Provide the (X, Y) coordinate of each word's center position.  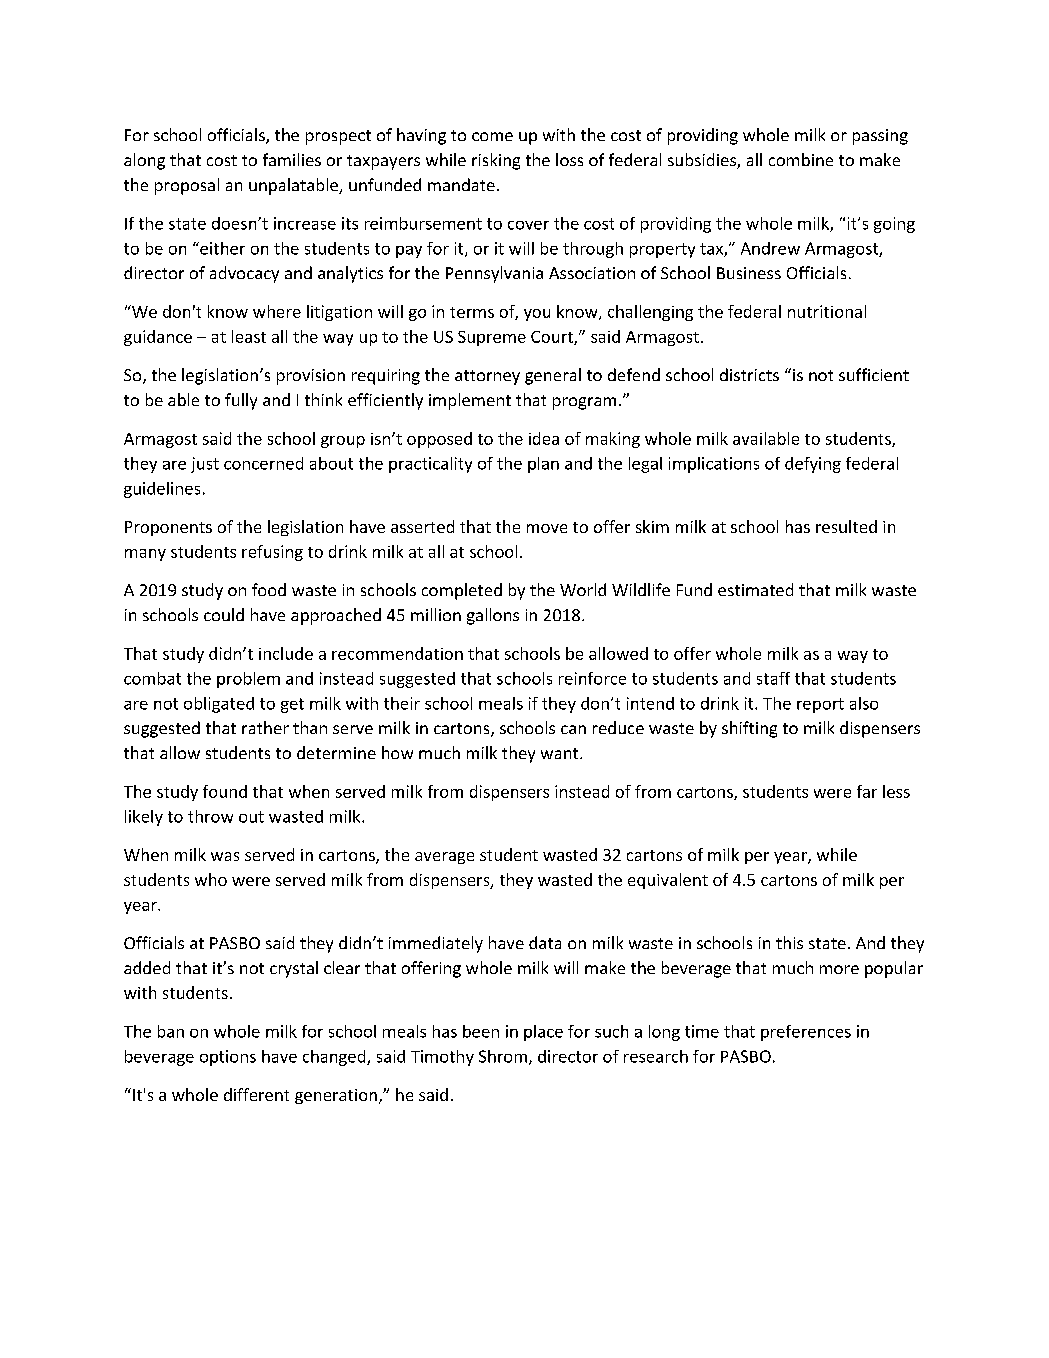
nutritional (827, 311)
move (547, 528)
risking (496, 161)
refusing (272, 553)
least (249, 336)
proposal (187, 186)
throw (210, 816)
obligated (219, 705)
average (444, 858)
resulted (846, 526)
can (573, 729)
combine (801, 159)
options (228, 1058)
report (820, 705)
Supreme (492, 338)
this (789, 942)
